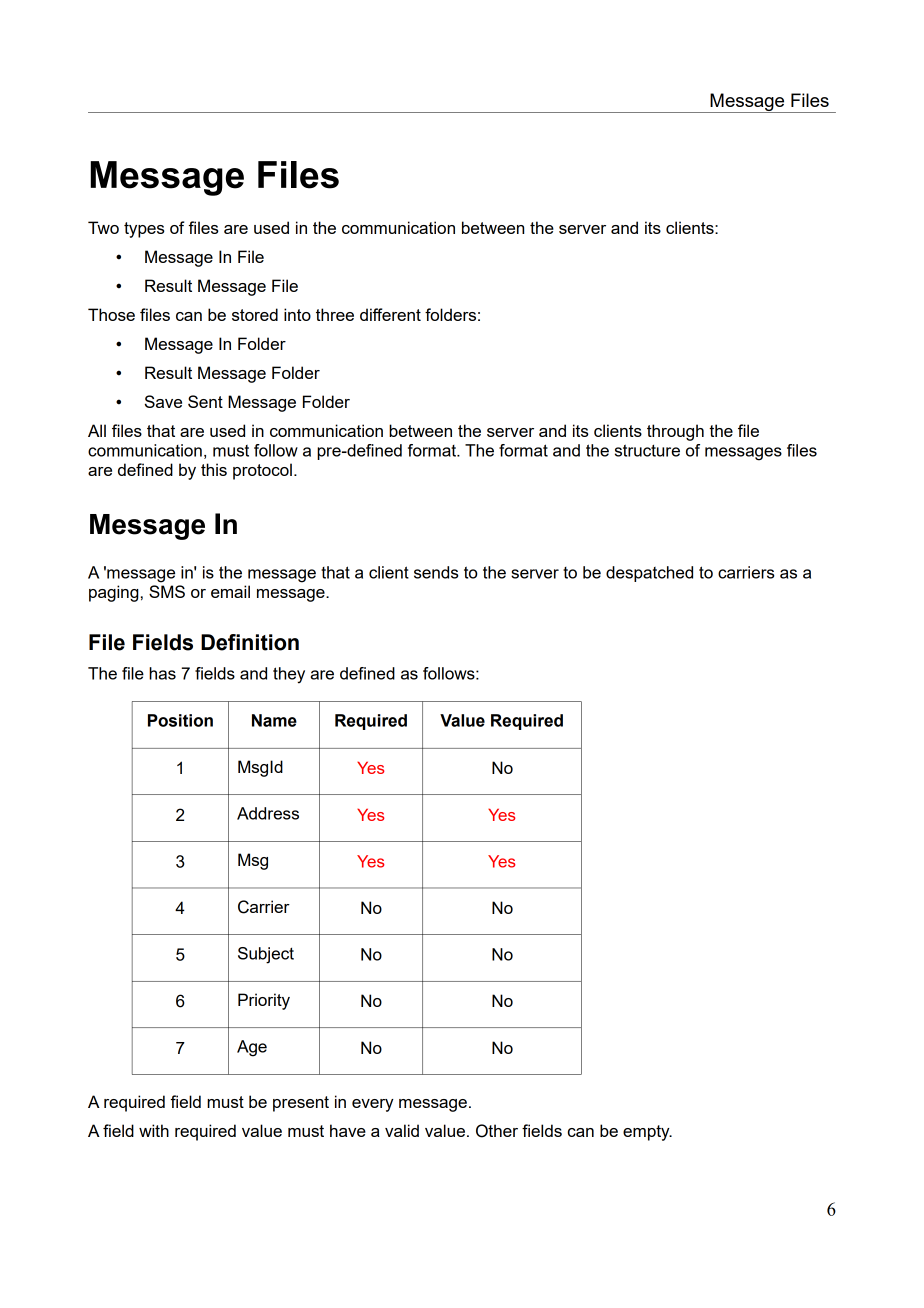  I want to click on types, so click(144, 230).
